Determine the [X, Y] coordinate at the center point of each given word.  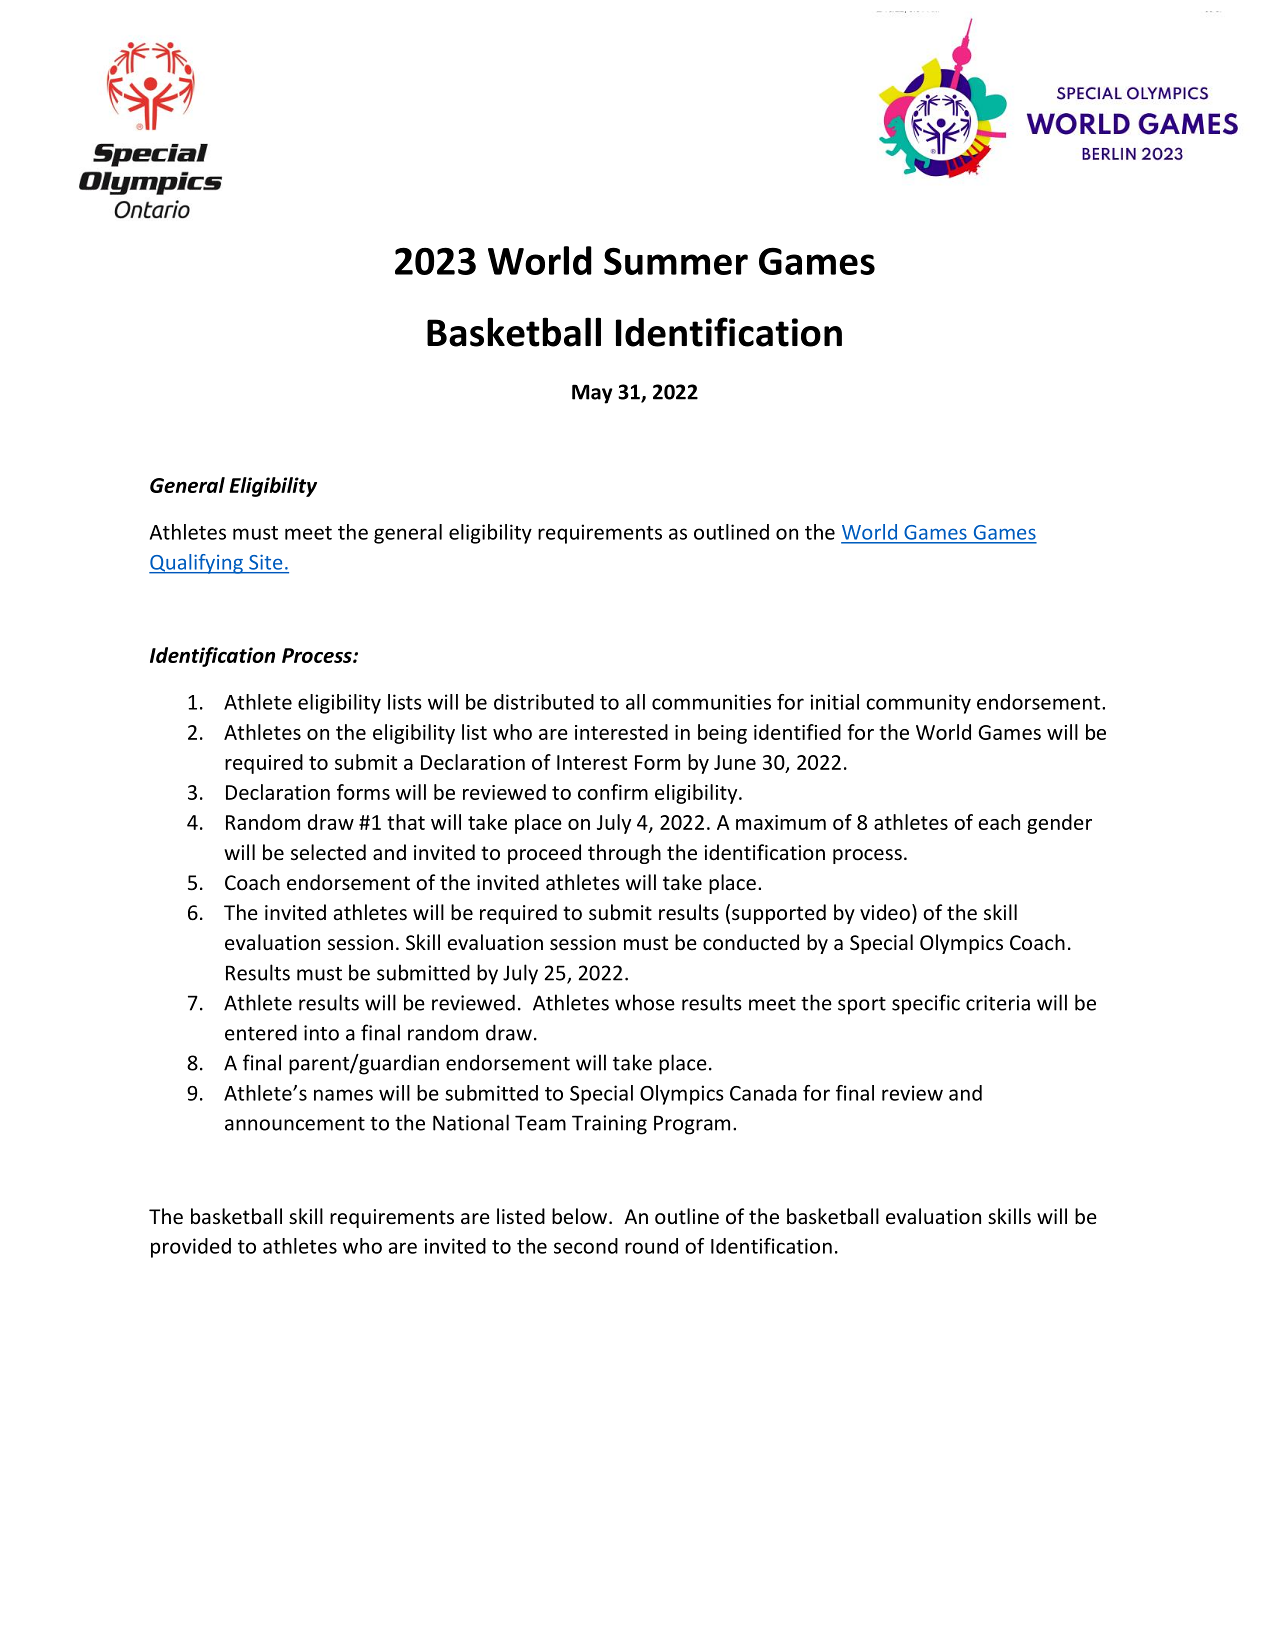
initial [834, 702]
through [624, 854]
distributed [544, 702]
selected [328, 852]
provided [191, 1248]
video [885, 912]
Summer [676, 261]
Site [265, 562]
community [918, 704]
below [581, 1216]
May [592, 394]
